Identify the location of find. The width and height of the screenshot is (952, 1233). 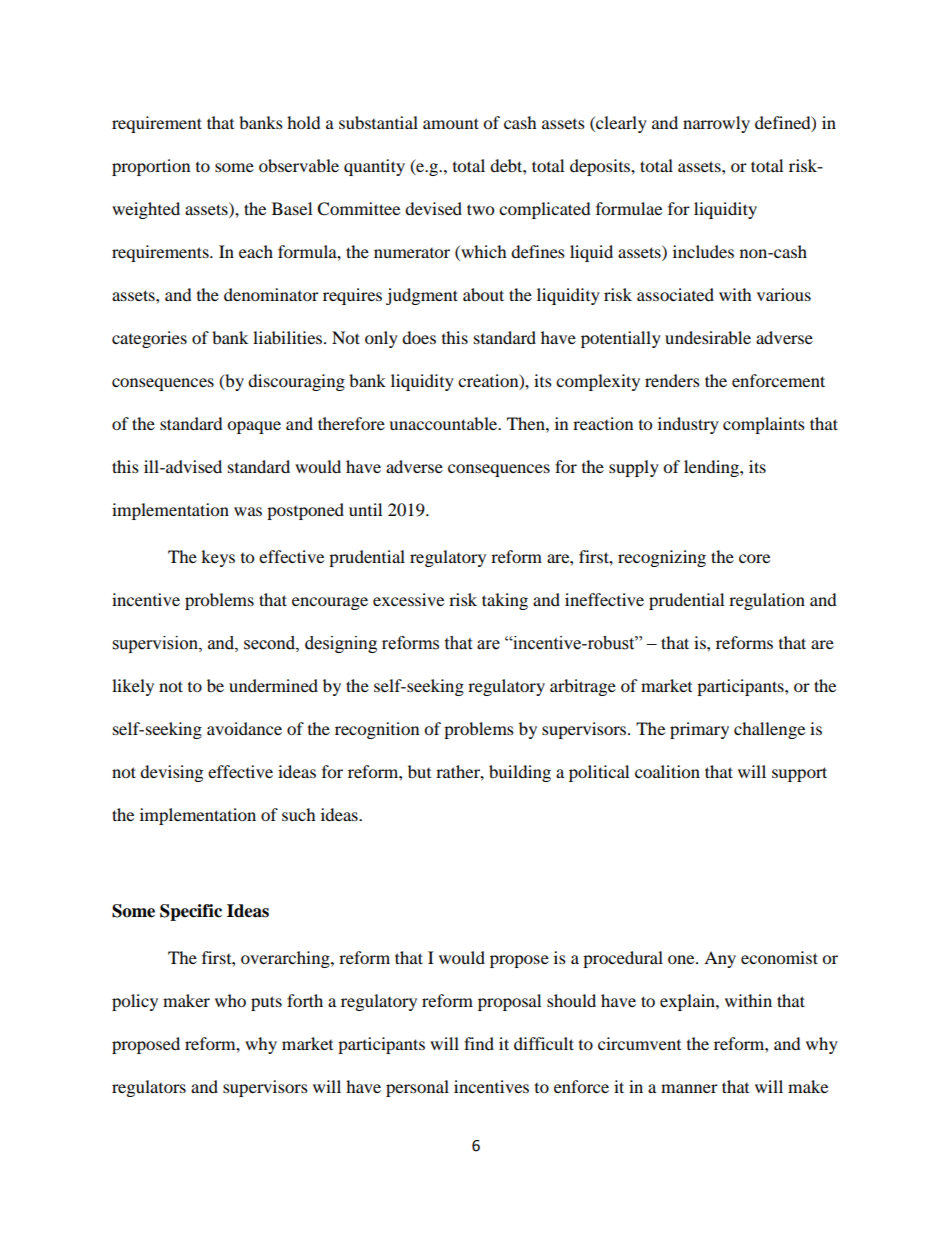
(479, 1043).
